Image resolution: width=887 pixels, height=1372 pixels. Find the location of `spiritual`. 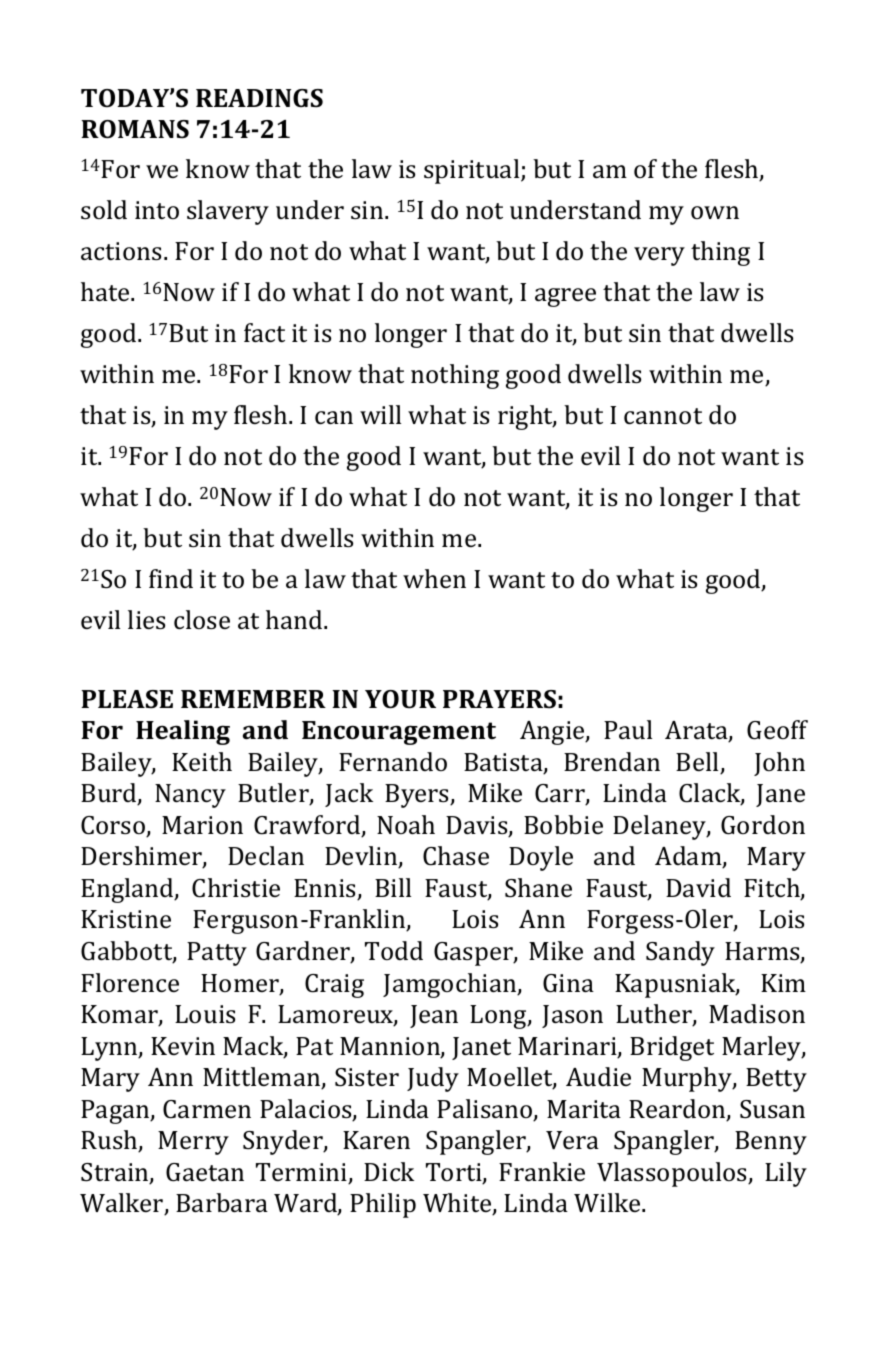

spiritual is located at coordinates (473, 171).
